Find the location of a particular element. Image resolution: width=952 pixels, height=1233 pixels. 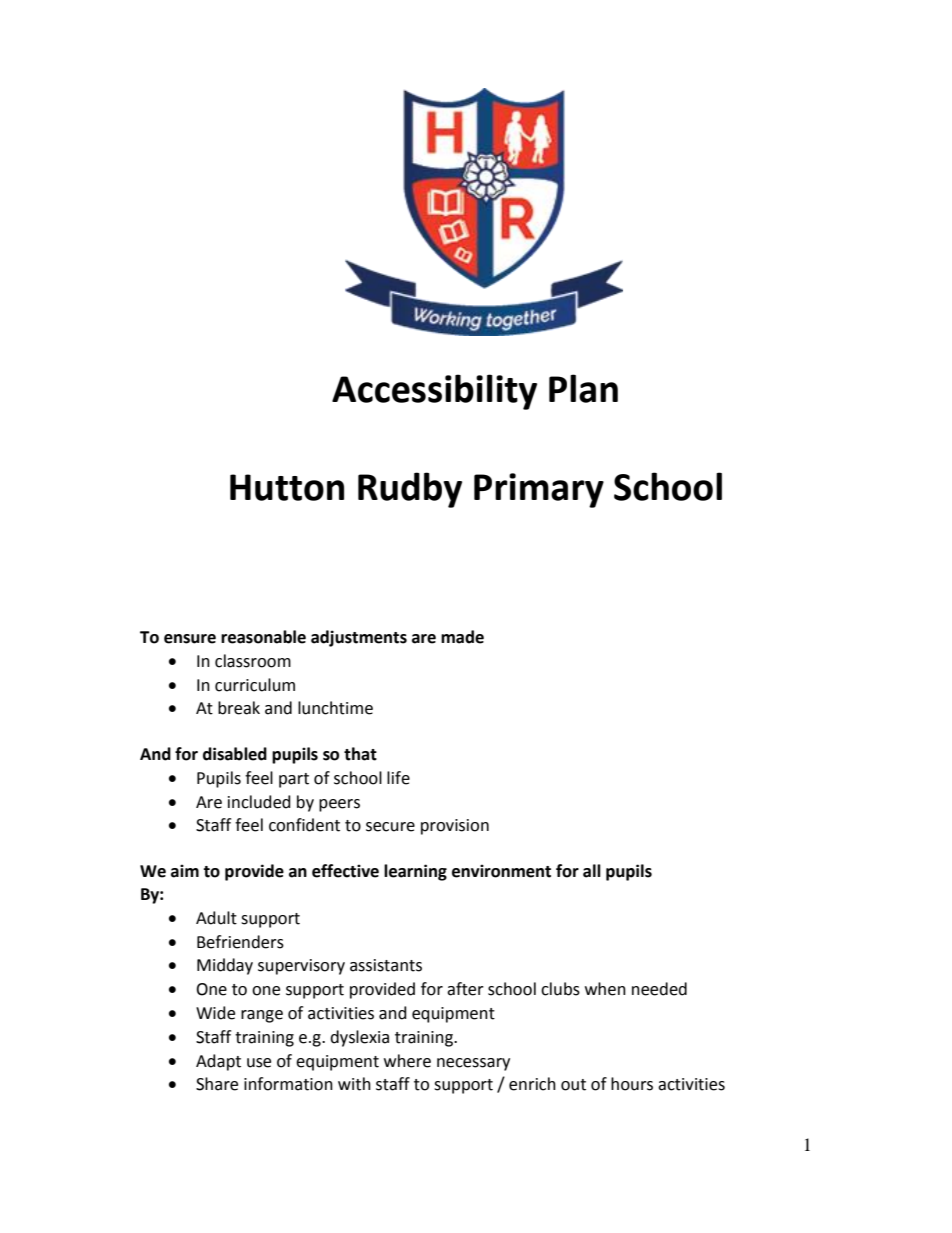

learning is located at coordinates (415, 872).
